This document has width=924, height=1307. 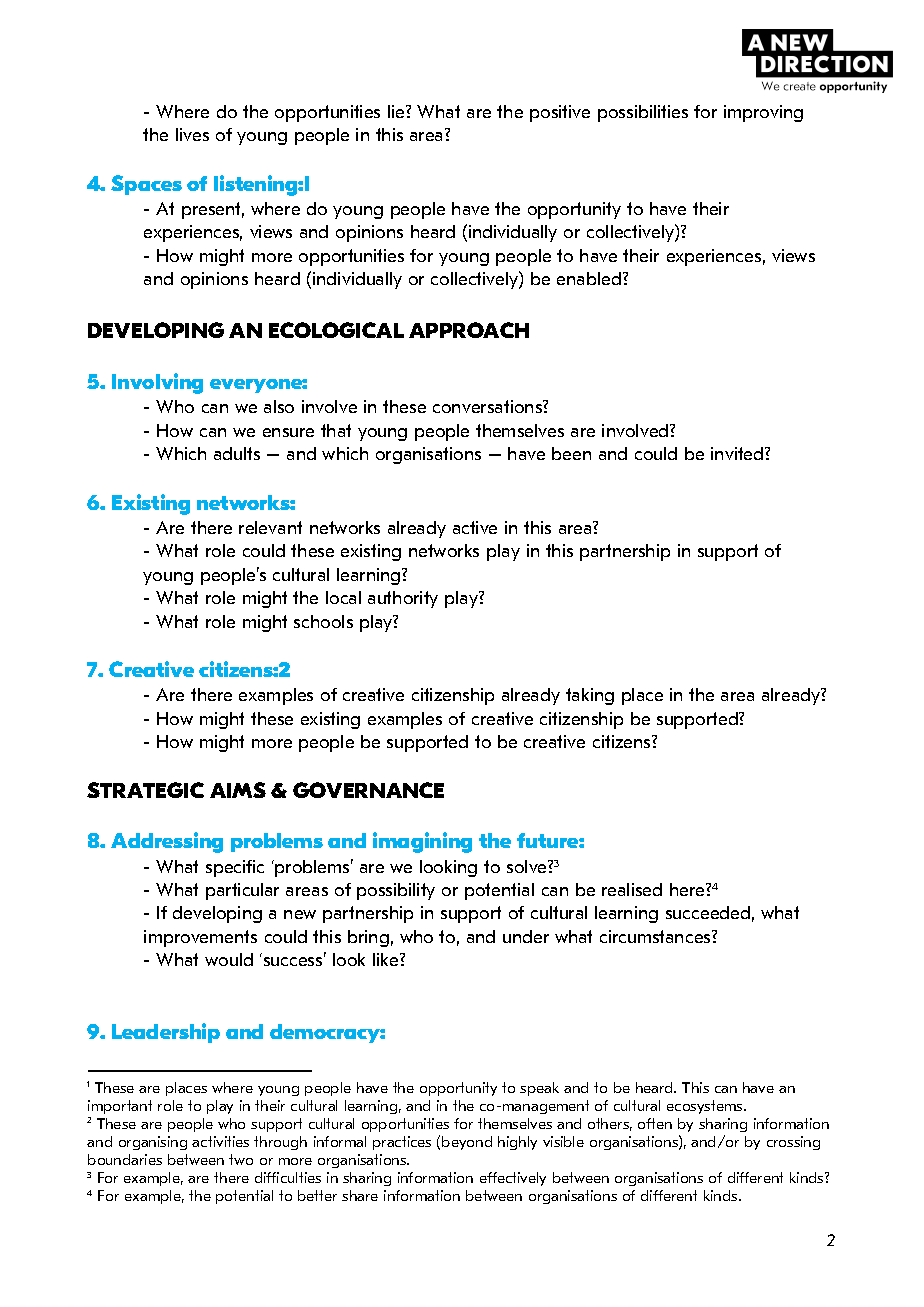 I want to click on improving, so click(x=763, y=113).
